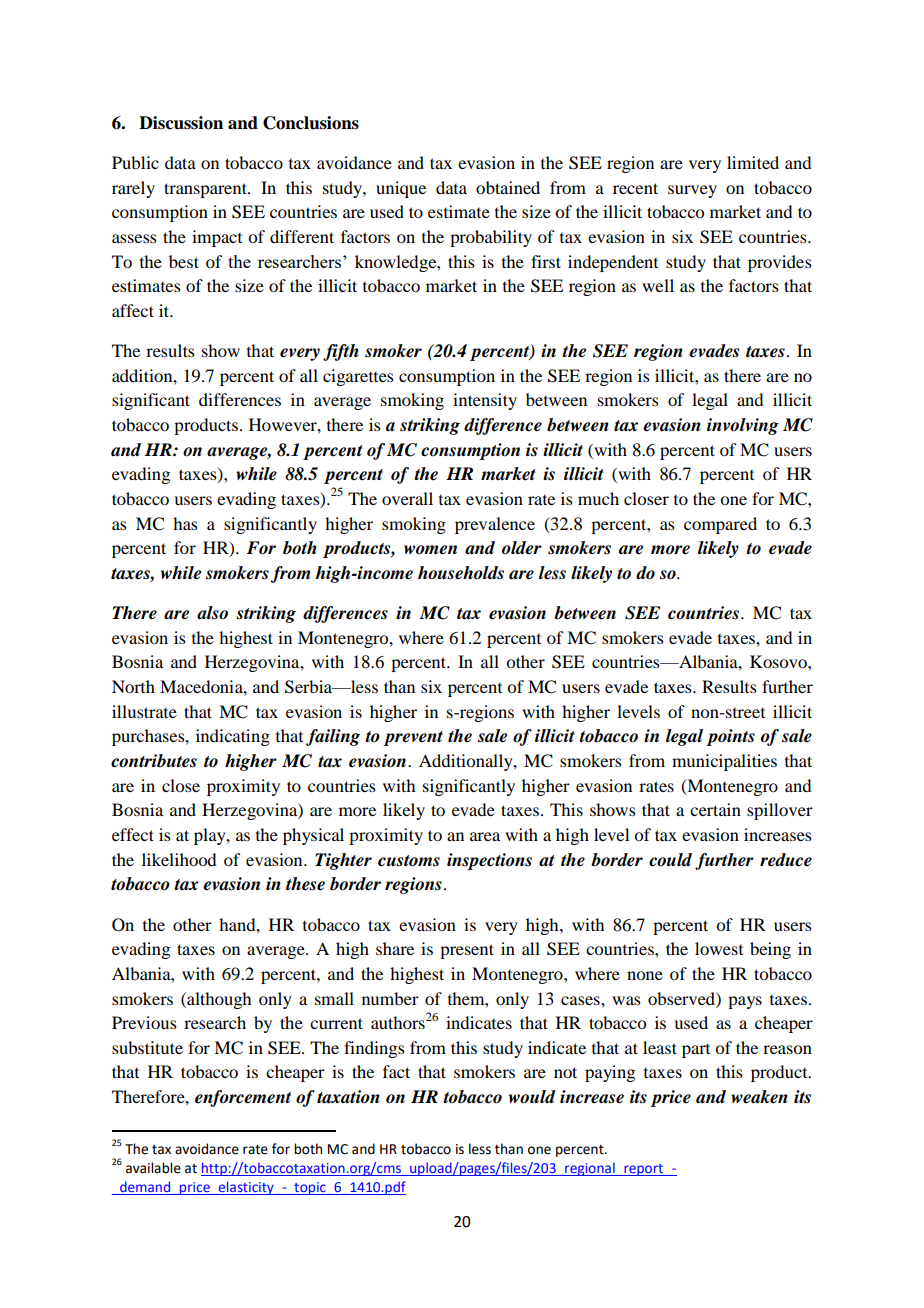 This image has height=1308, width=924. What do you see at coordinates (759, 1097) in the image?
I see `weaken` at bounding box center [759, 1097].
